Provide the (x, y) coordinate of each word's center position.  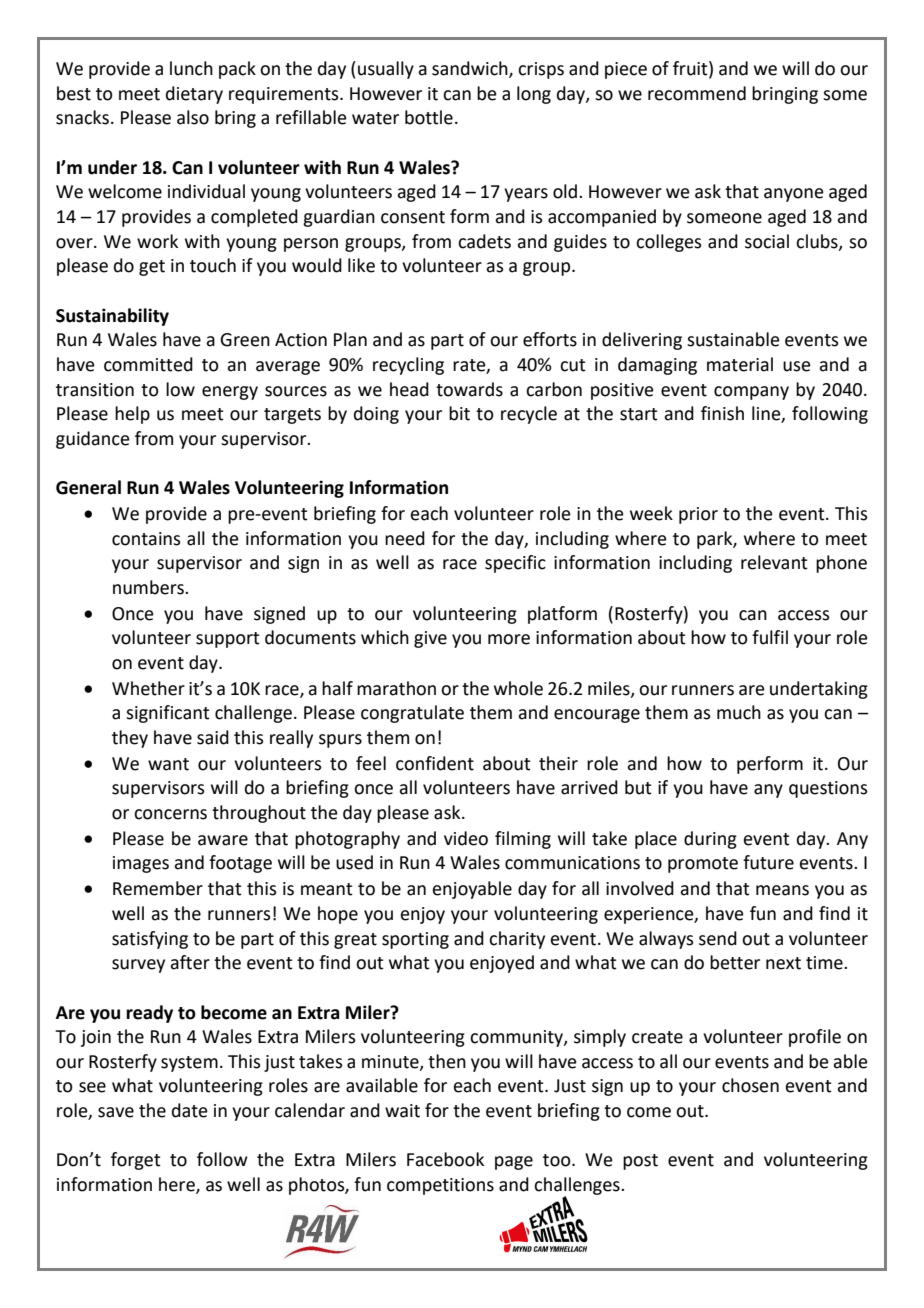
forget (136, 1161)
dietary (194, 95)
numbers (149, 587)
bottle (429, 117)
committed (148, 364)
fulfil (770, 637)
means (782, 890)
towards (469, 389)
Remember (158, 888)
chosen (750, 1085)
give (430, 639)
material (740, 364)
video (466, 838)
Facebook (445, 1159)
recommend (697, 93)
